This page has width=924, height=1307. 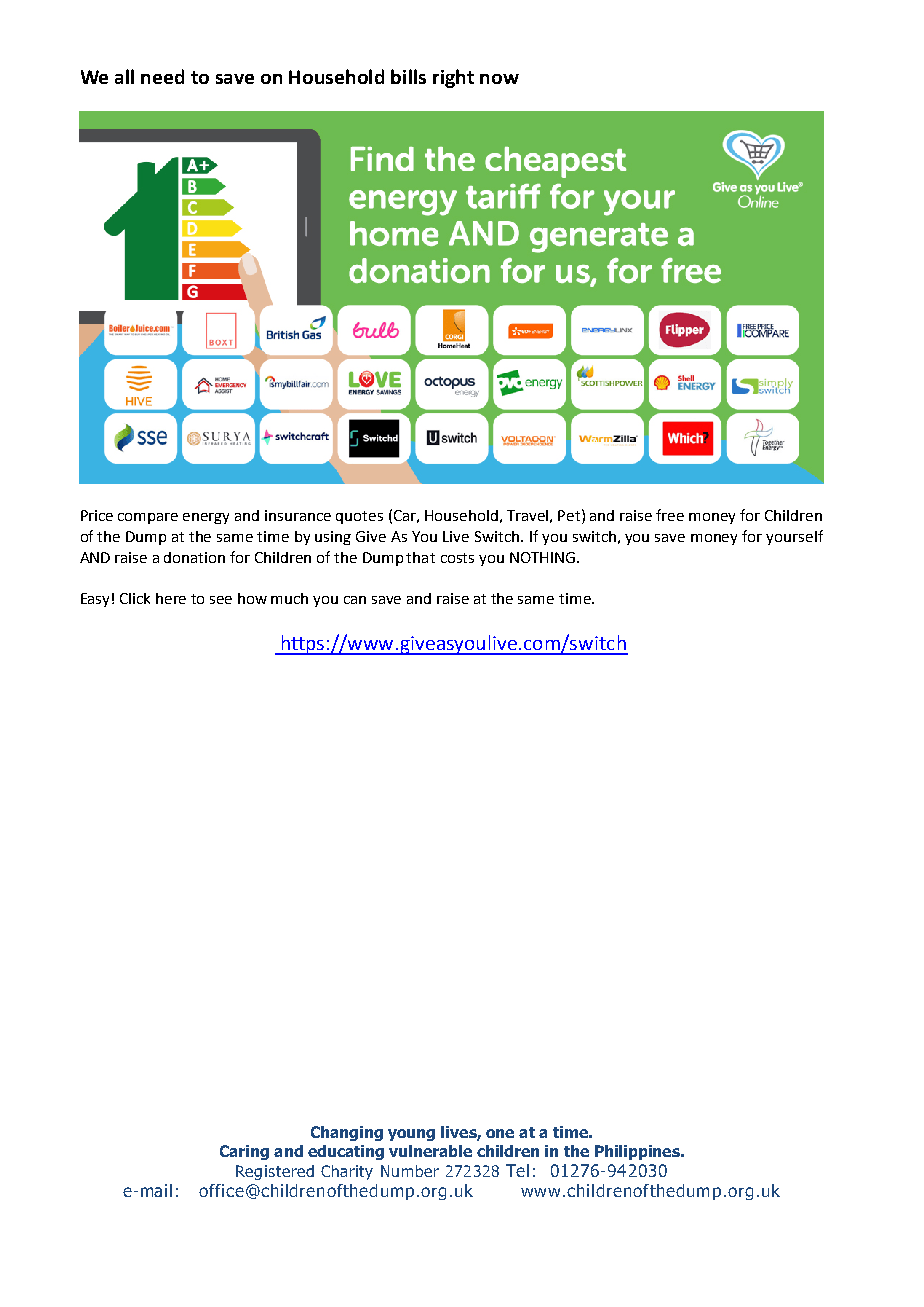 What do you see at coordinates (794, 537) in the page?
I see `yourself` at bounding box center [794, 537].
